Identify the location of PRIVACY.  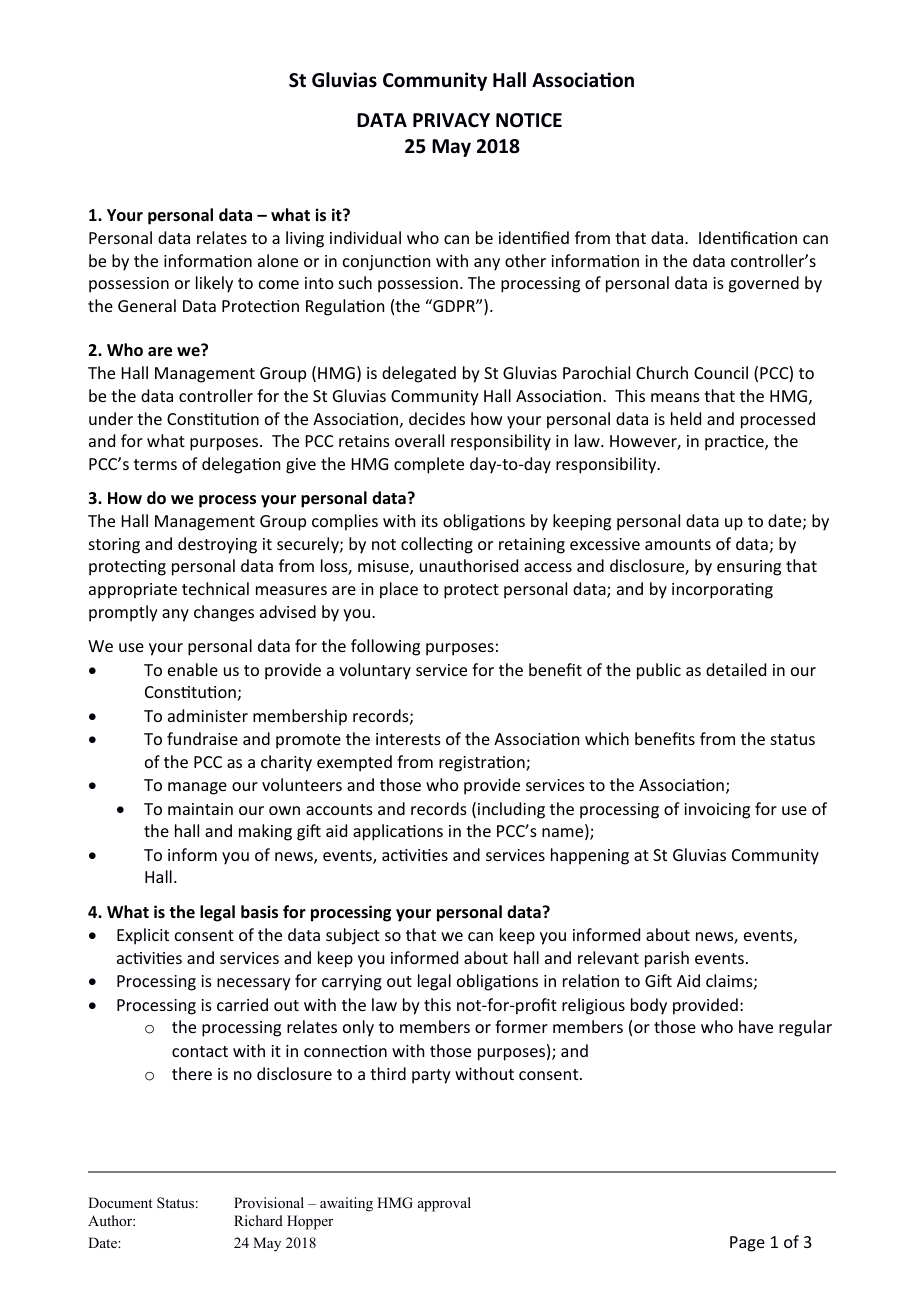
(451, 120).
